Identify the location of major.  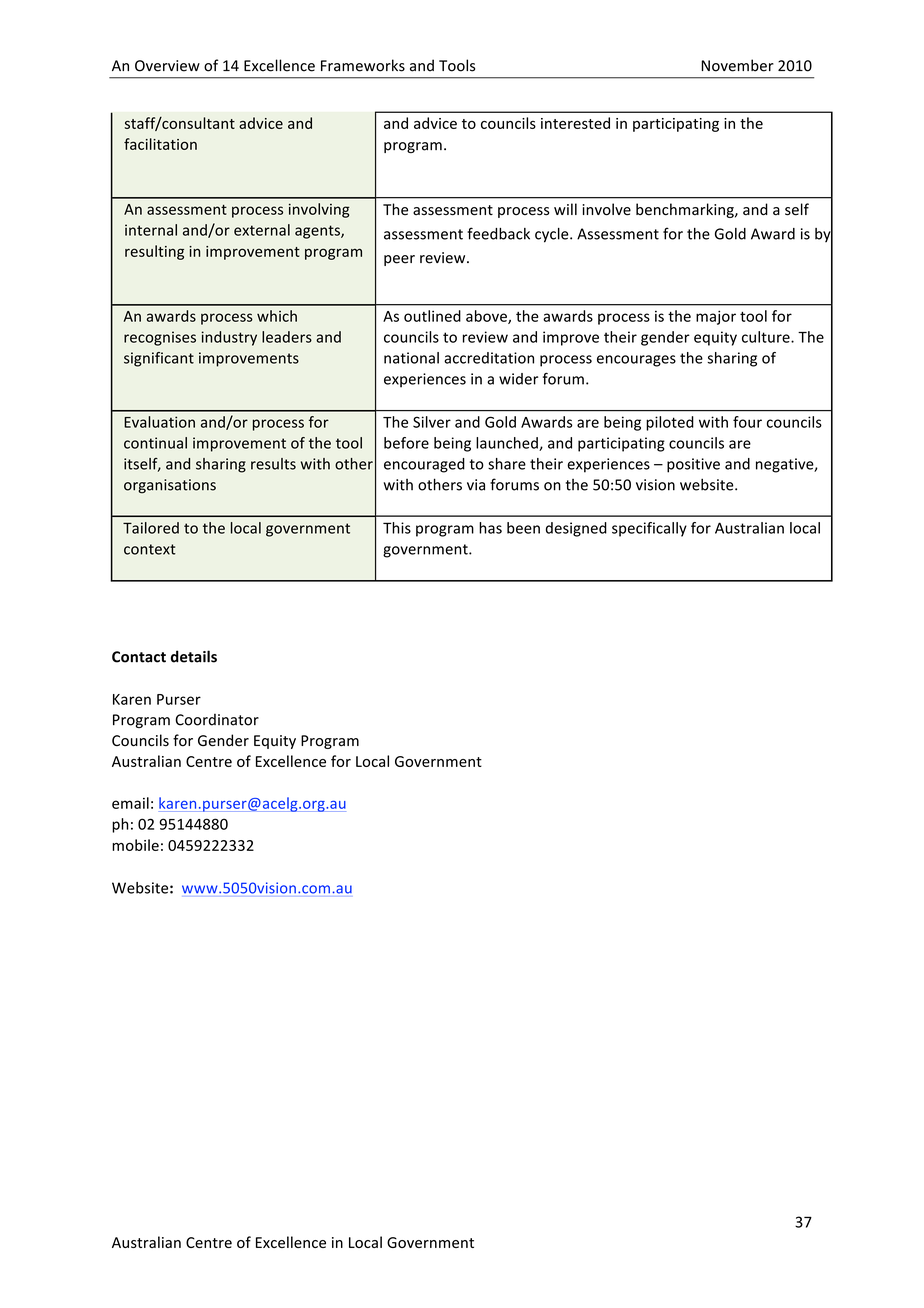
(716, 317).
